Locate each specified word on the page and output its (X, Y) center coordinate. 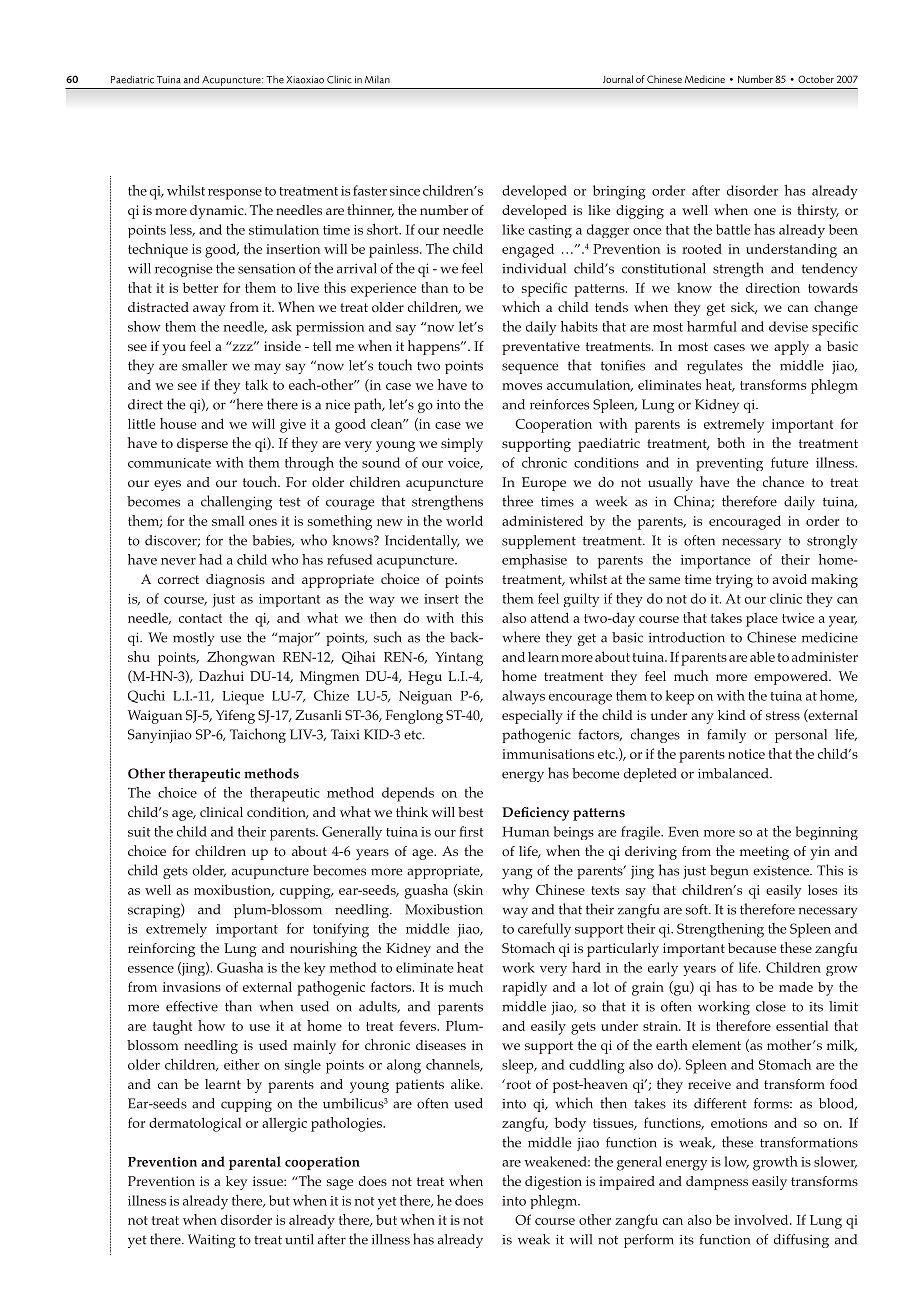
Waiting (212, 1241)
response (235, 194)
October (816, 79)
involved (762, 1220)
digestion (553, 1183)
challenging (236, 502)
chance (783, 481)
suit (139, 832)
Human (525, 832)
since (405, 191)
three (517, 501)
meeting (764, 853)
